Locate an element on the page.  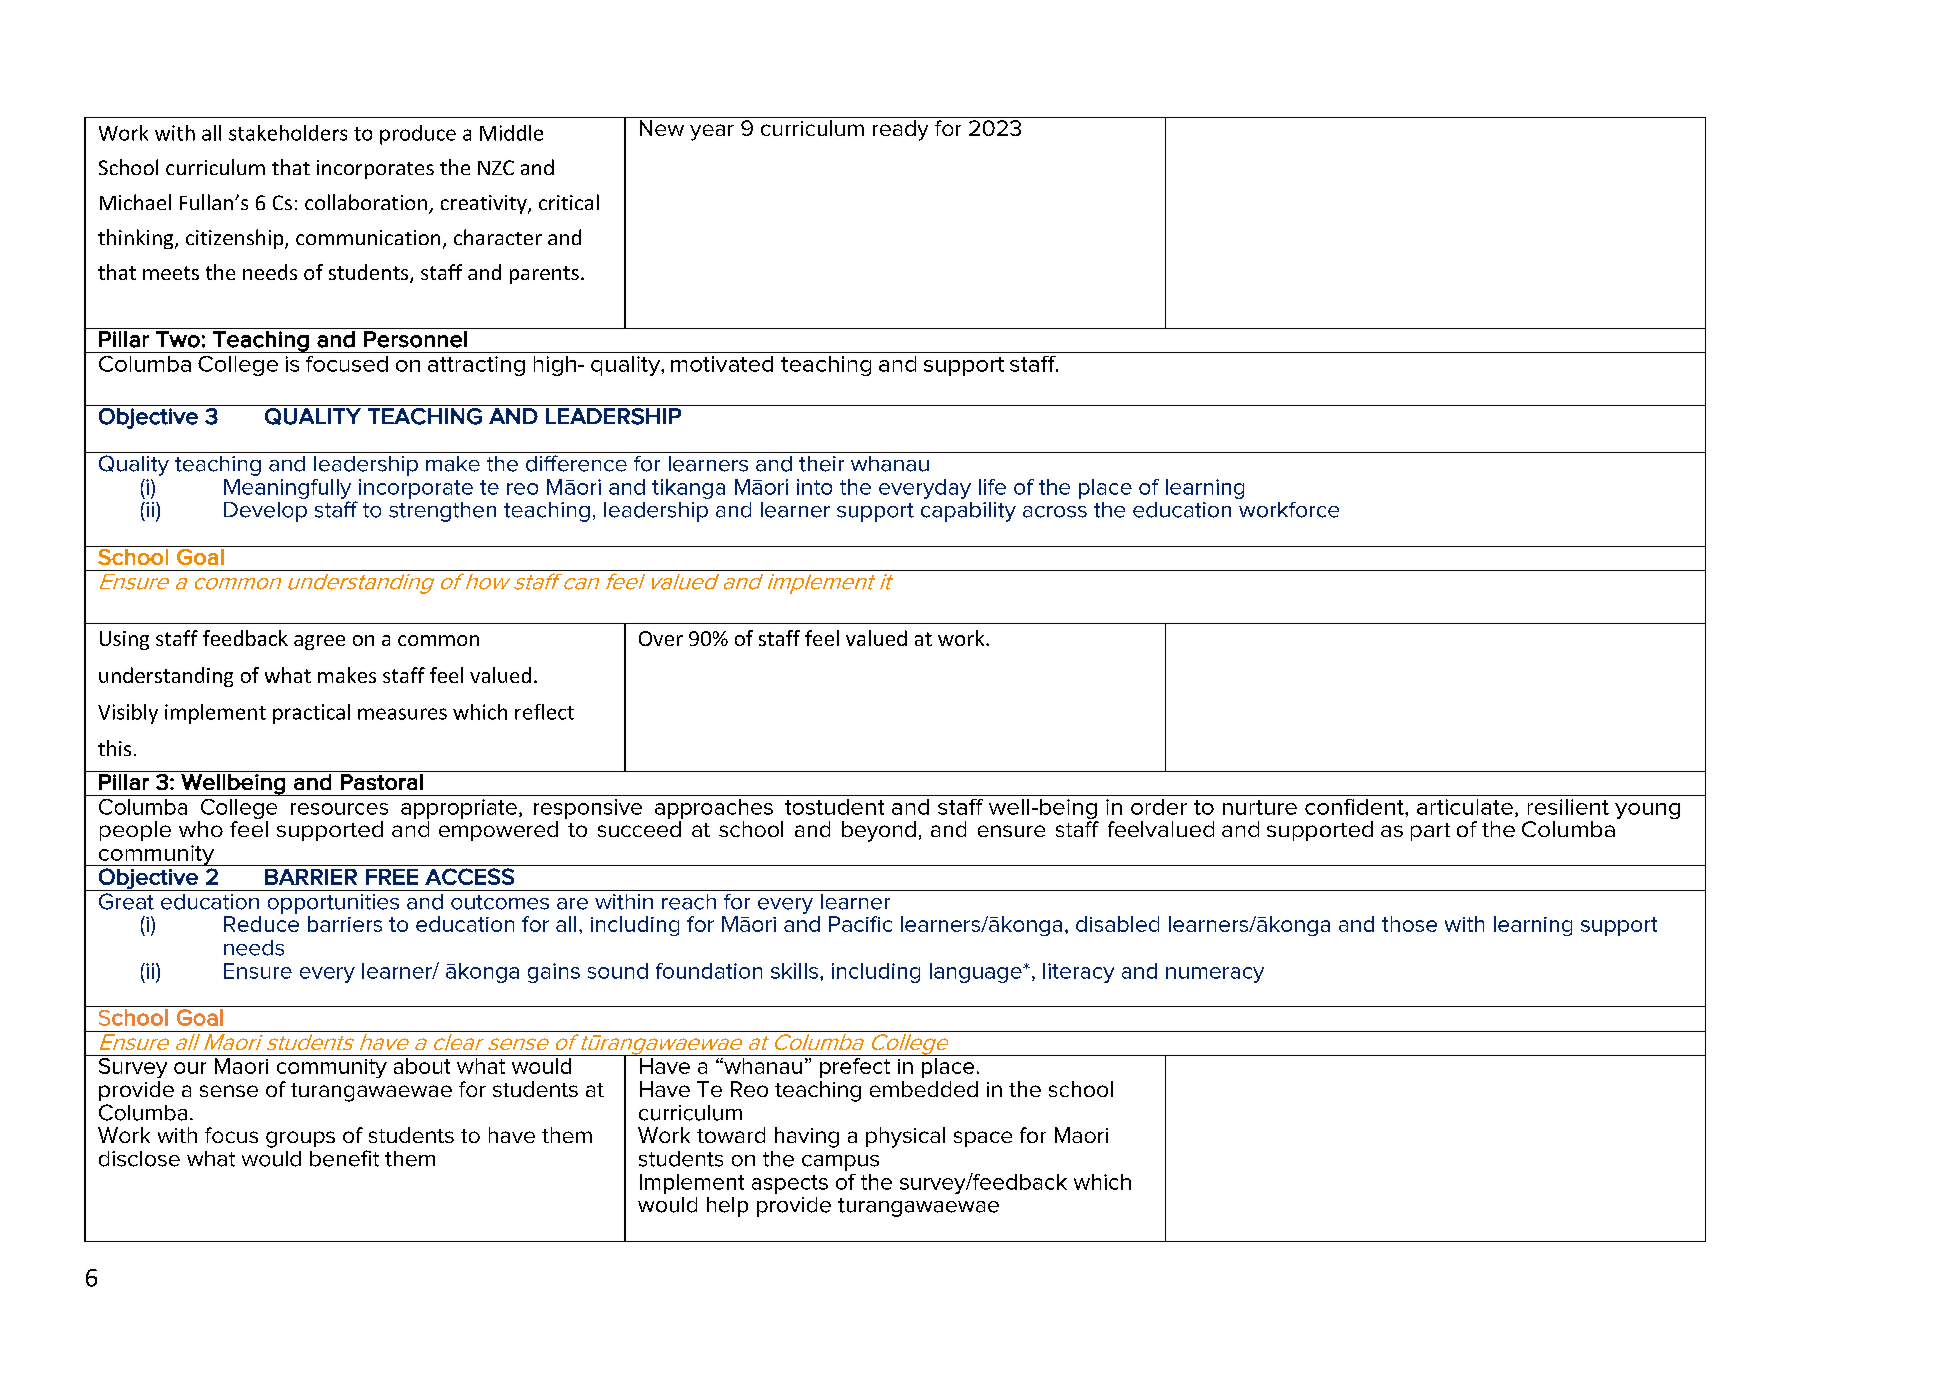
year is located at coordinates (712, 132).
